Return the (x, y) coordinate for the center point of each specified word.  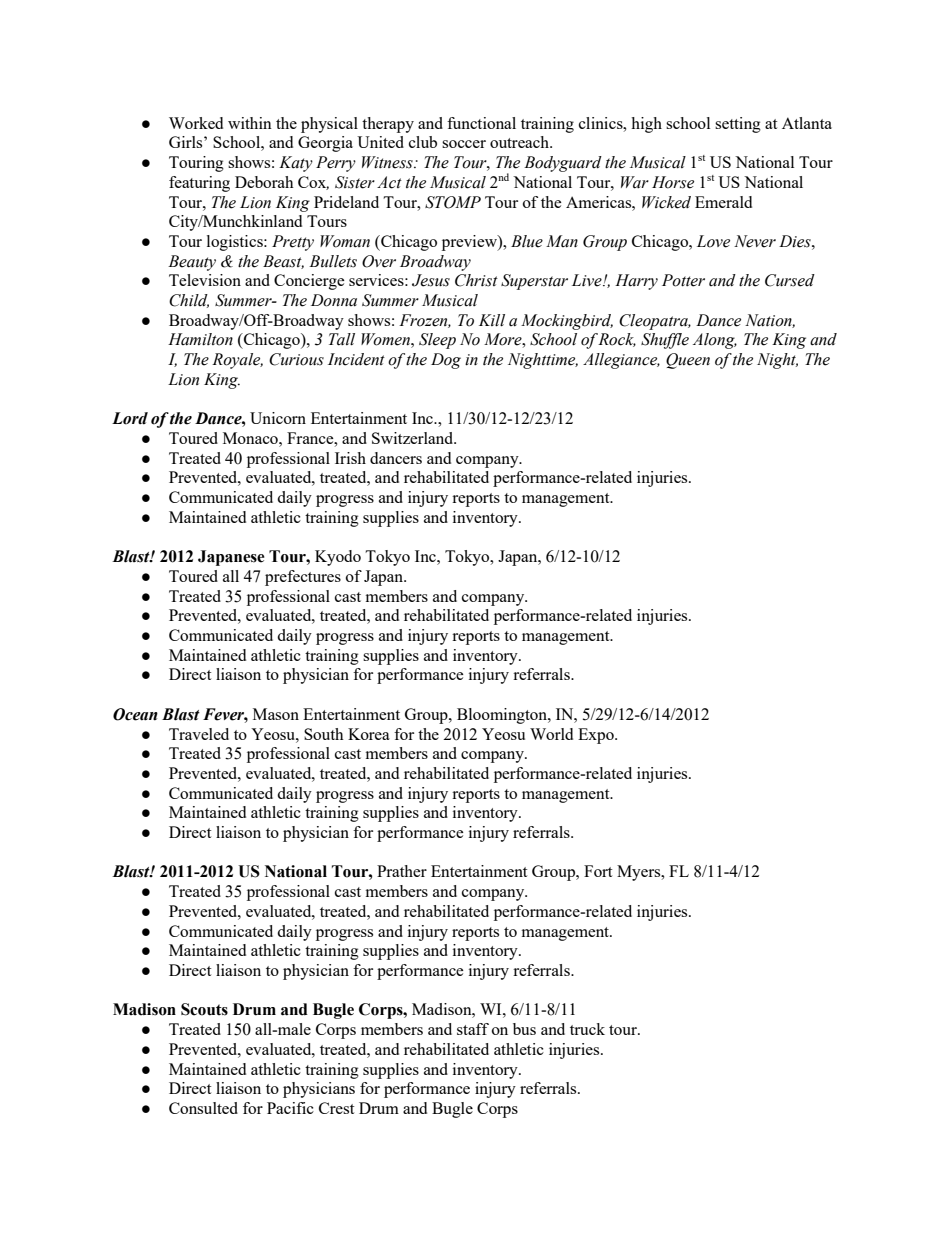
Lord (130, 418)
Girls (187, 142)
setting (738, 125)
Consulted (203, 1108)
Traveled (199, 734)
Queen (688, 361)
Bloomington (503, 716)
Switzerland (414, 438)
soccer (464, 144)
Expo (597, 736)
